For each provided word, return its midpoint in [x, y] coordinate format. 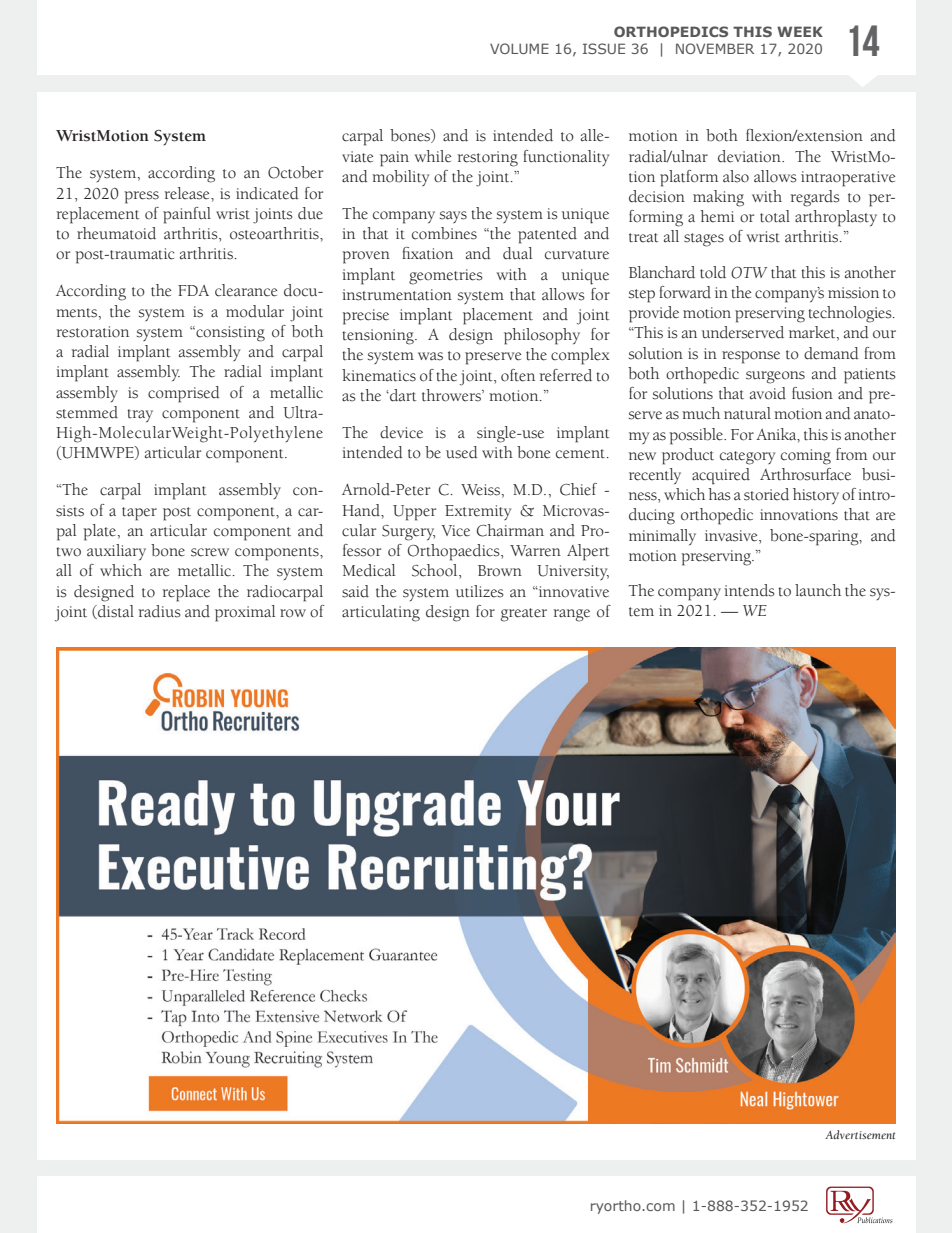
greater [524, 615]
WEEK [800, 31]
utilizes [480, 591]
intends [749, 590]
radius [160, 611]
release [188, 193]
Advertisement [860, 1134]
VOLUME [519, 48]
